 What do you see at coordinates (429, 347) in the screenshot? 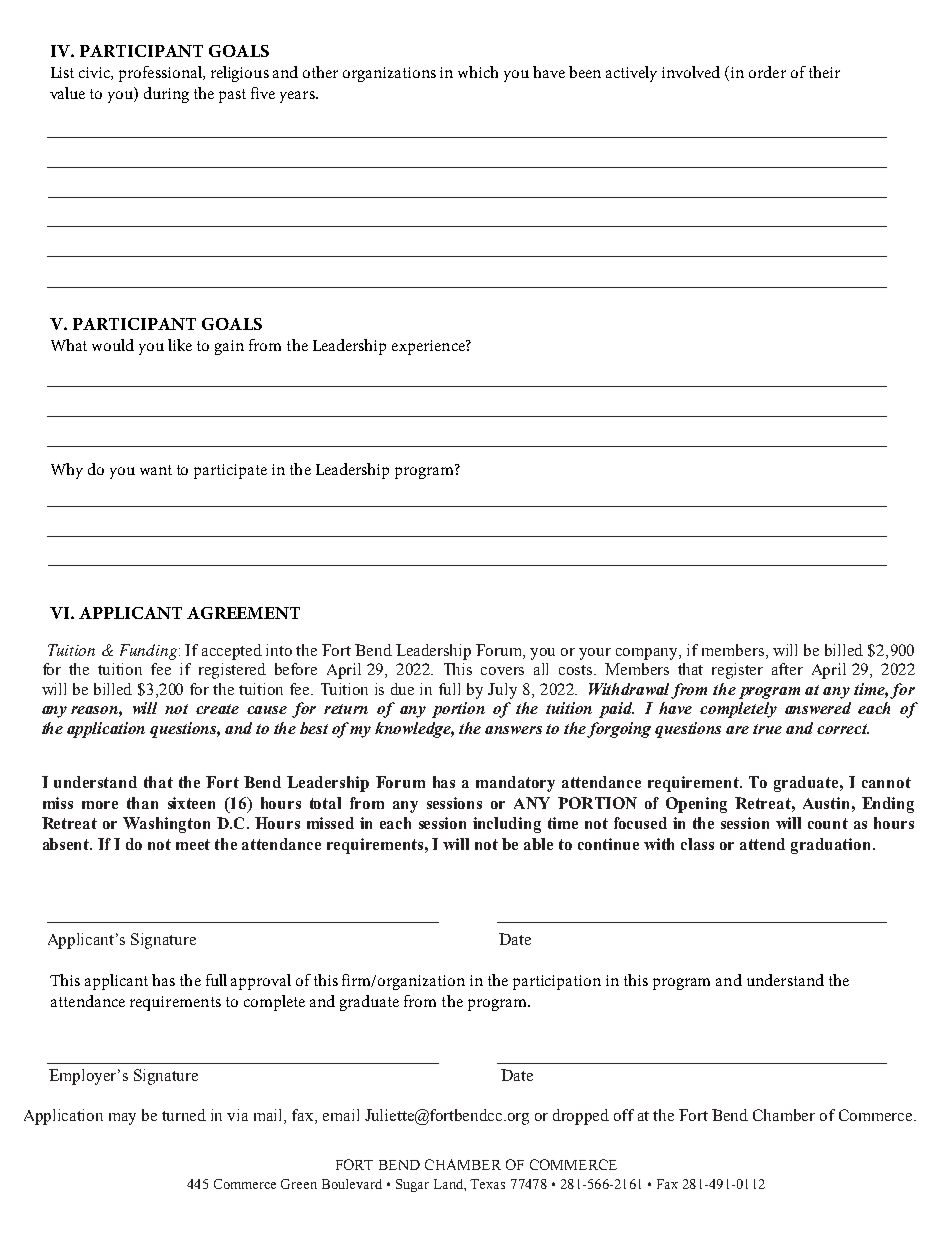
I see `experience` at bounding box center [429, 347].
